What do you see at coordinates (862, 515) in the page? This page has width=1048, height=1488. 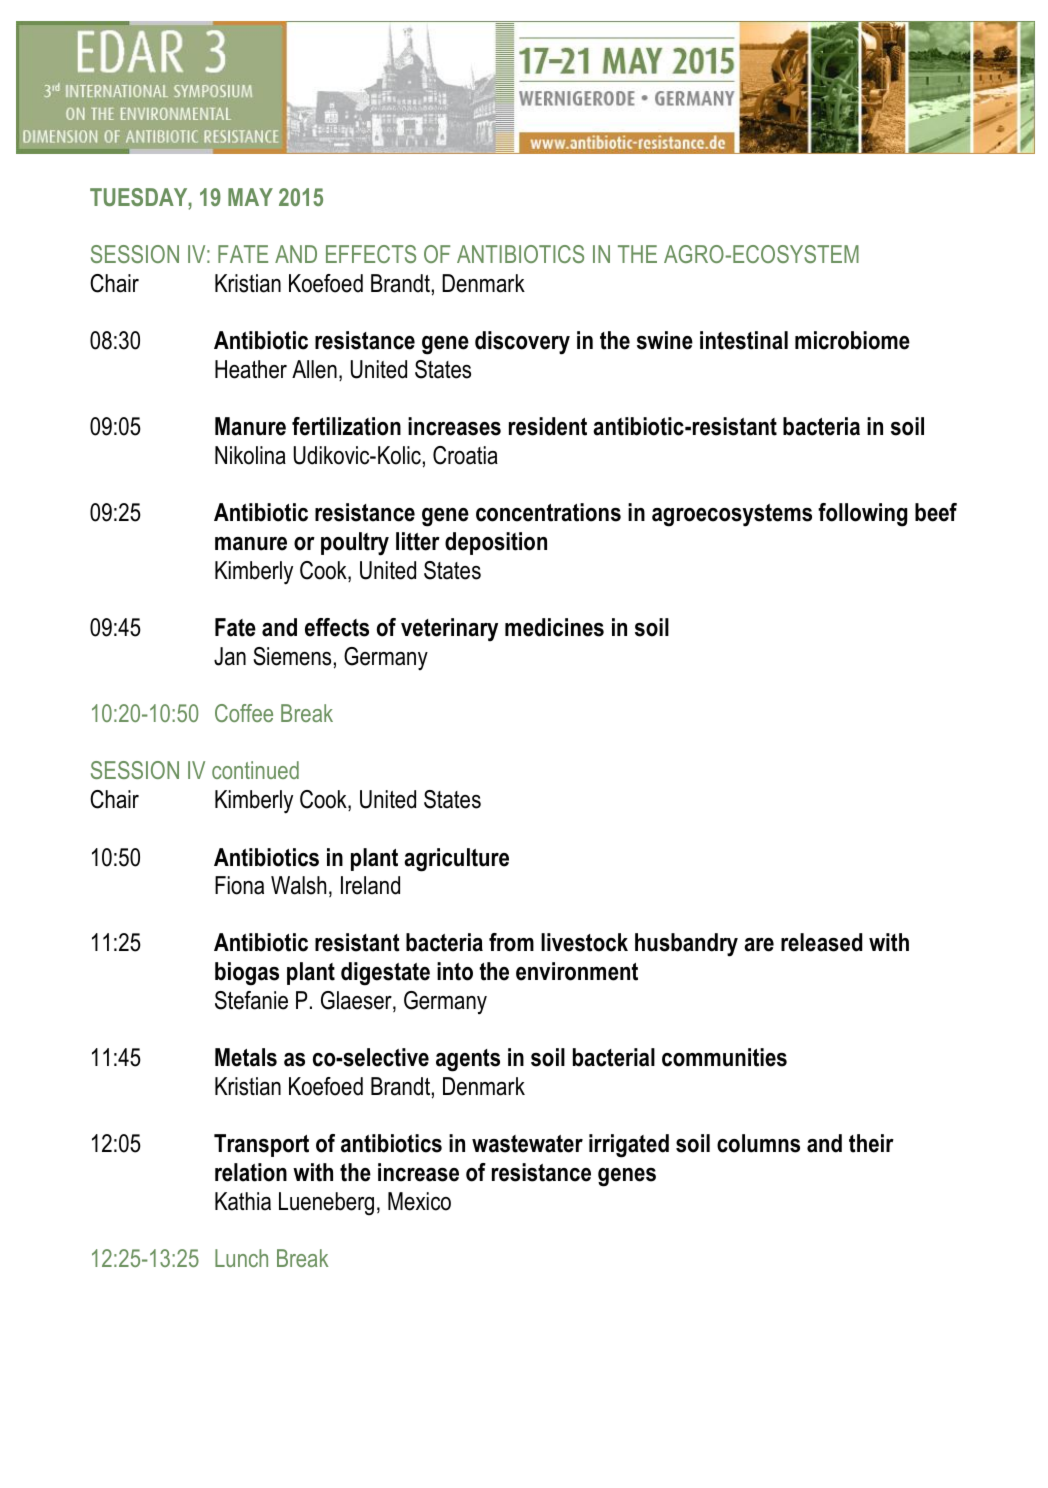 I see `following` at bounding box center [862, 515].
